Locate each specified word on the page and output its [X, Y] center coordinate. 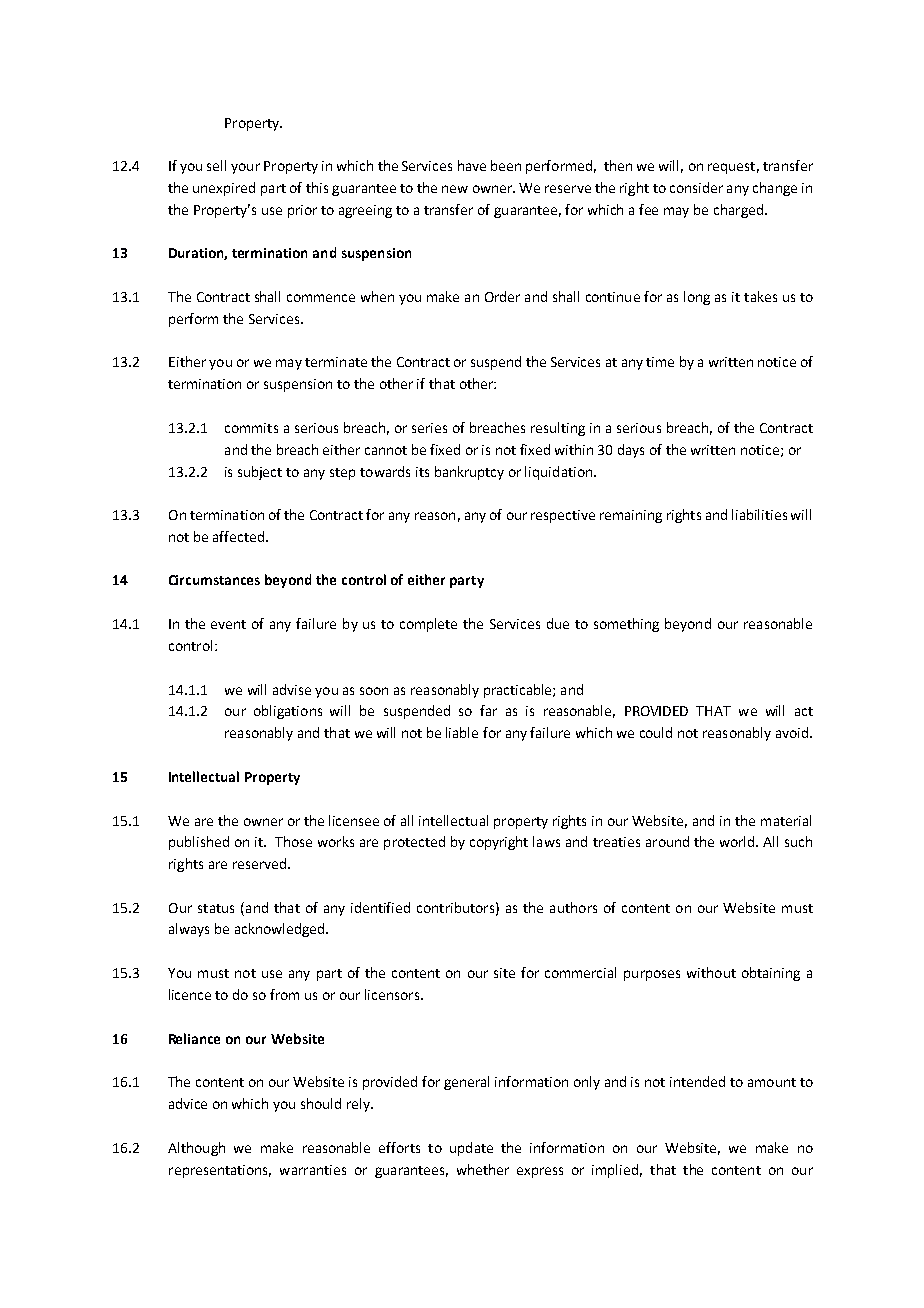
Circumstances [214, 580]
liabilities [759, 514]
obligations [288, 712]
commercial [580, 972]
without [711, 972]
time [660, 362]
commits [251, 428]
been [506, 165]
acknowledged [279, 930]
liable [462, 732]
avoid [792, 732]
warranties [313, 1170]
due [558, 623]
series [429, 428]
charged [738, 211]
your [245, 168]
